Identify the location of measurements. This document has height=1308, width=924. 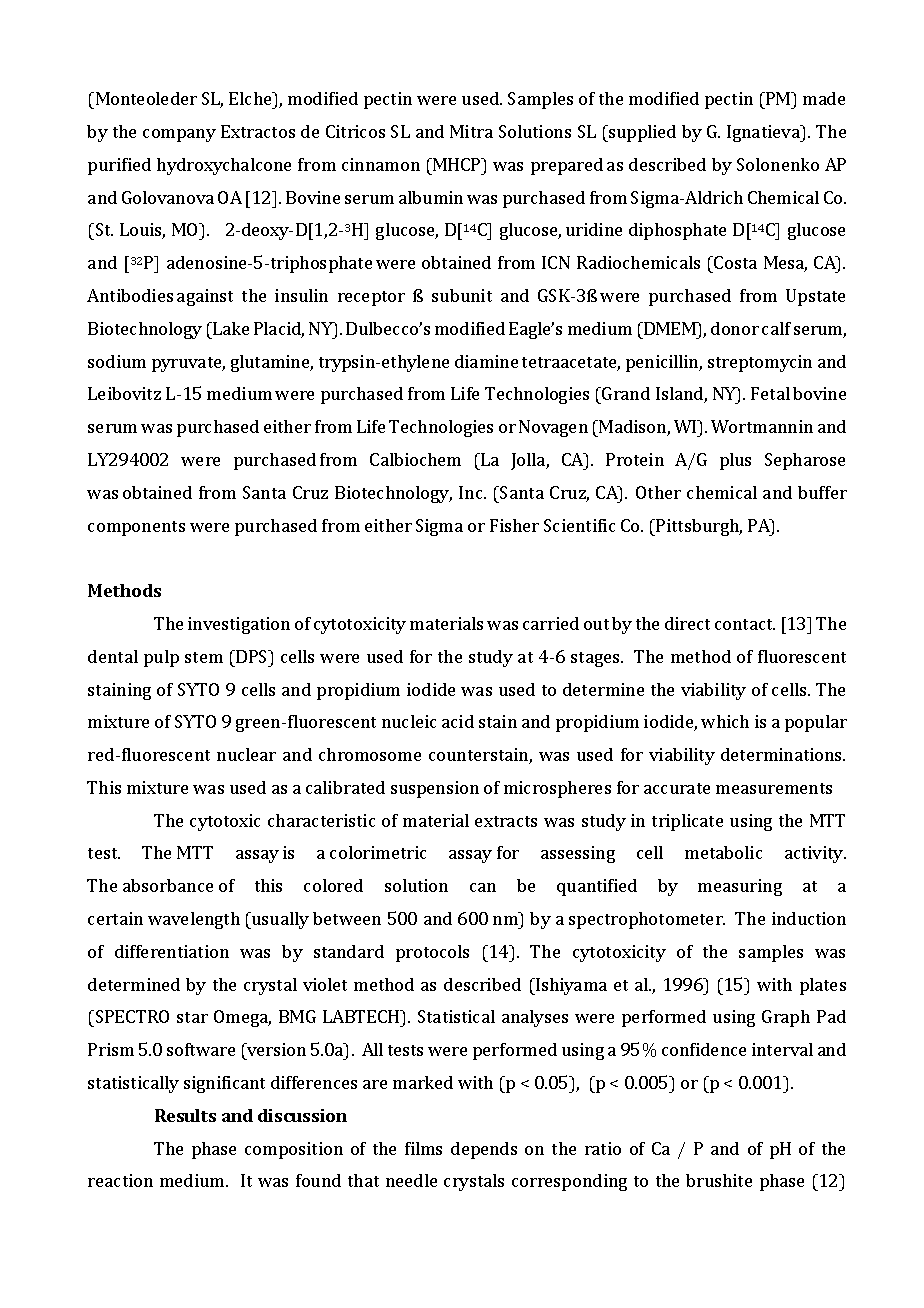
(774, 788).
